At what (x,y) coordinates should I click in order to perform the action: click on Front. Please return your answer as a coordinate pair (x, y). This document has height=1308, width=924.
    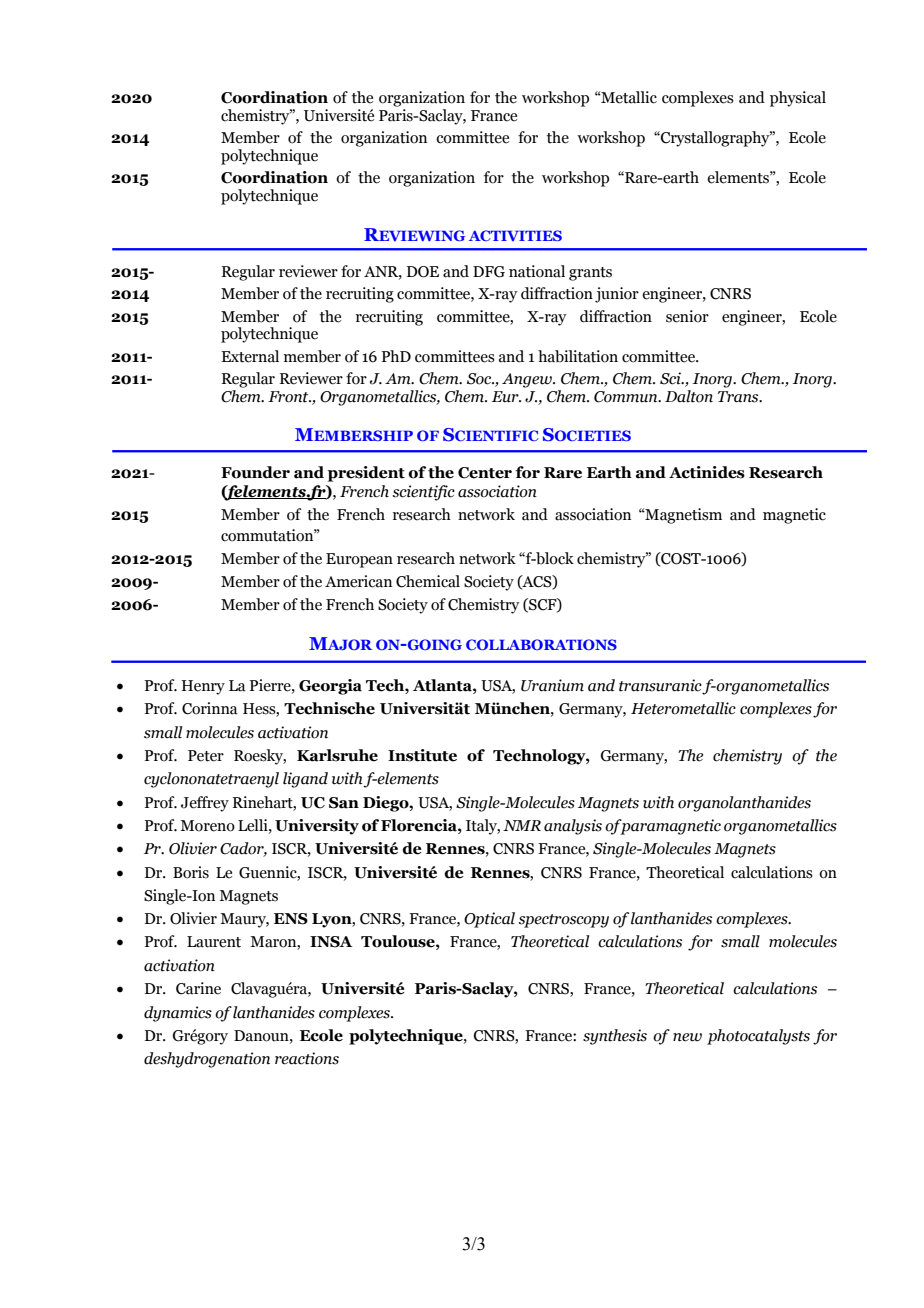
    Looking at the image, I should click on (289, 397).
